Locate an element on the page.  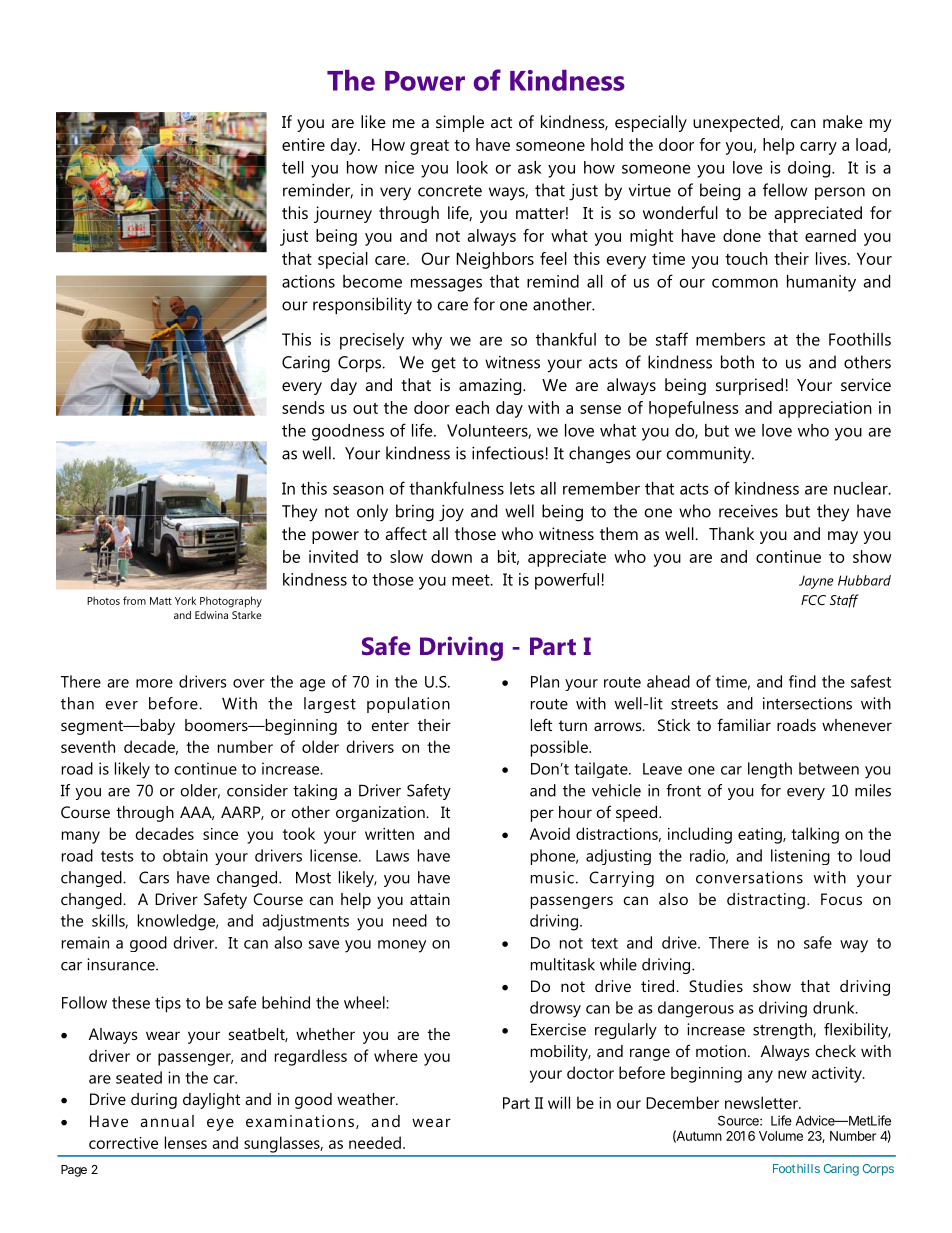
tell is located at coordinates (293, 167).
